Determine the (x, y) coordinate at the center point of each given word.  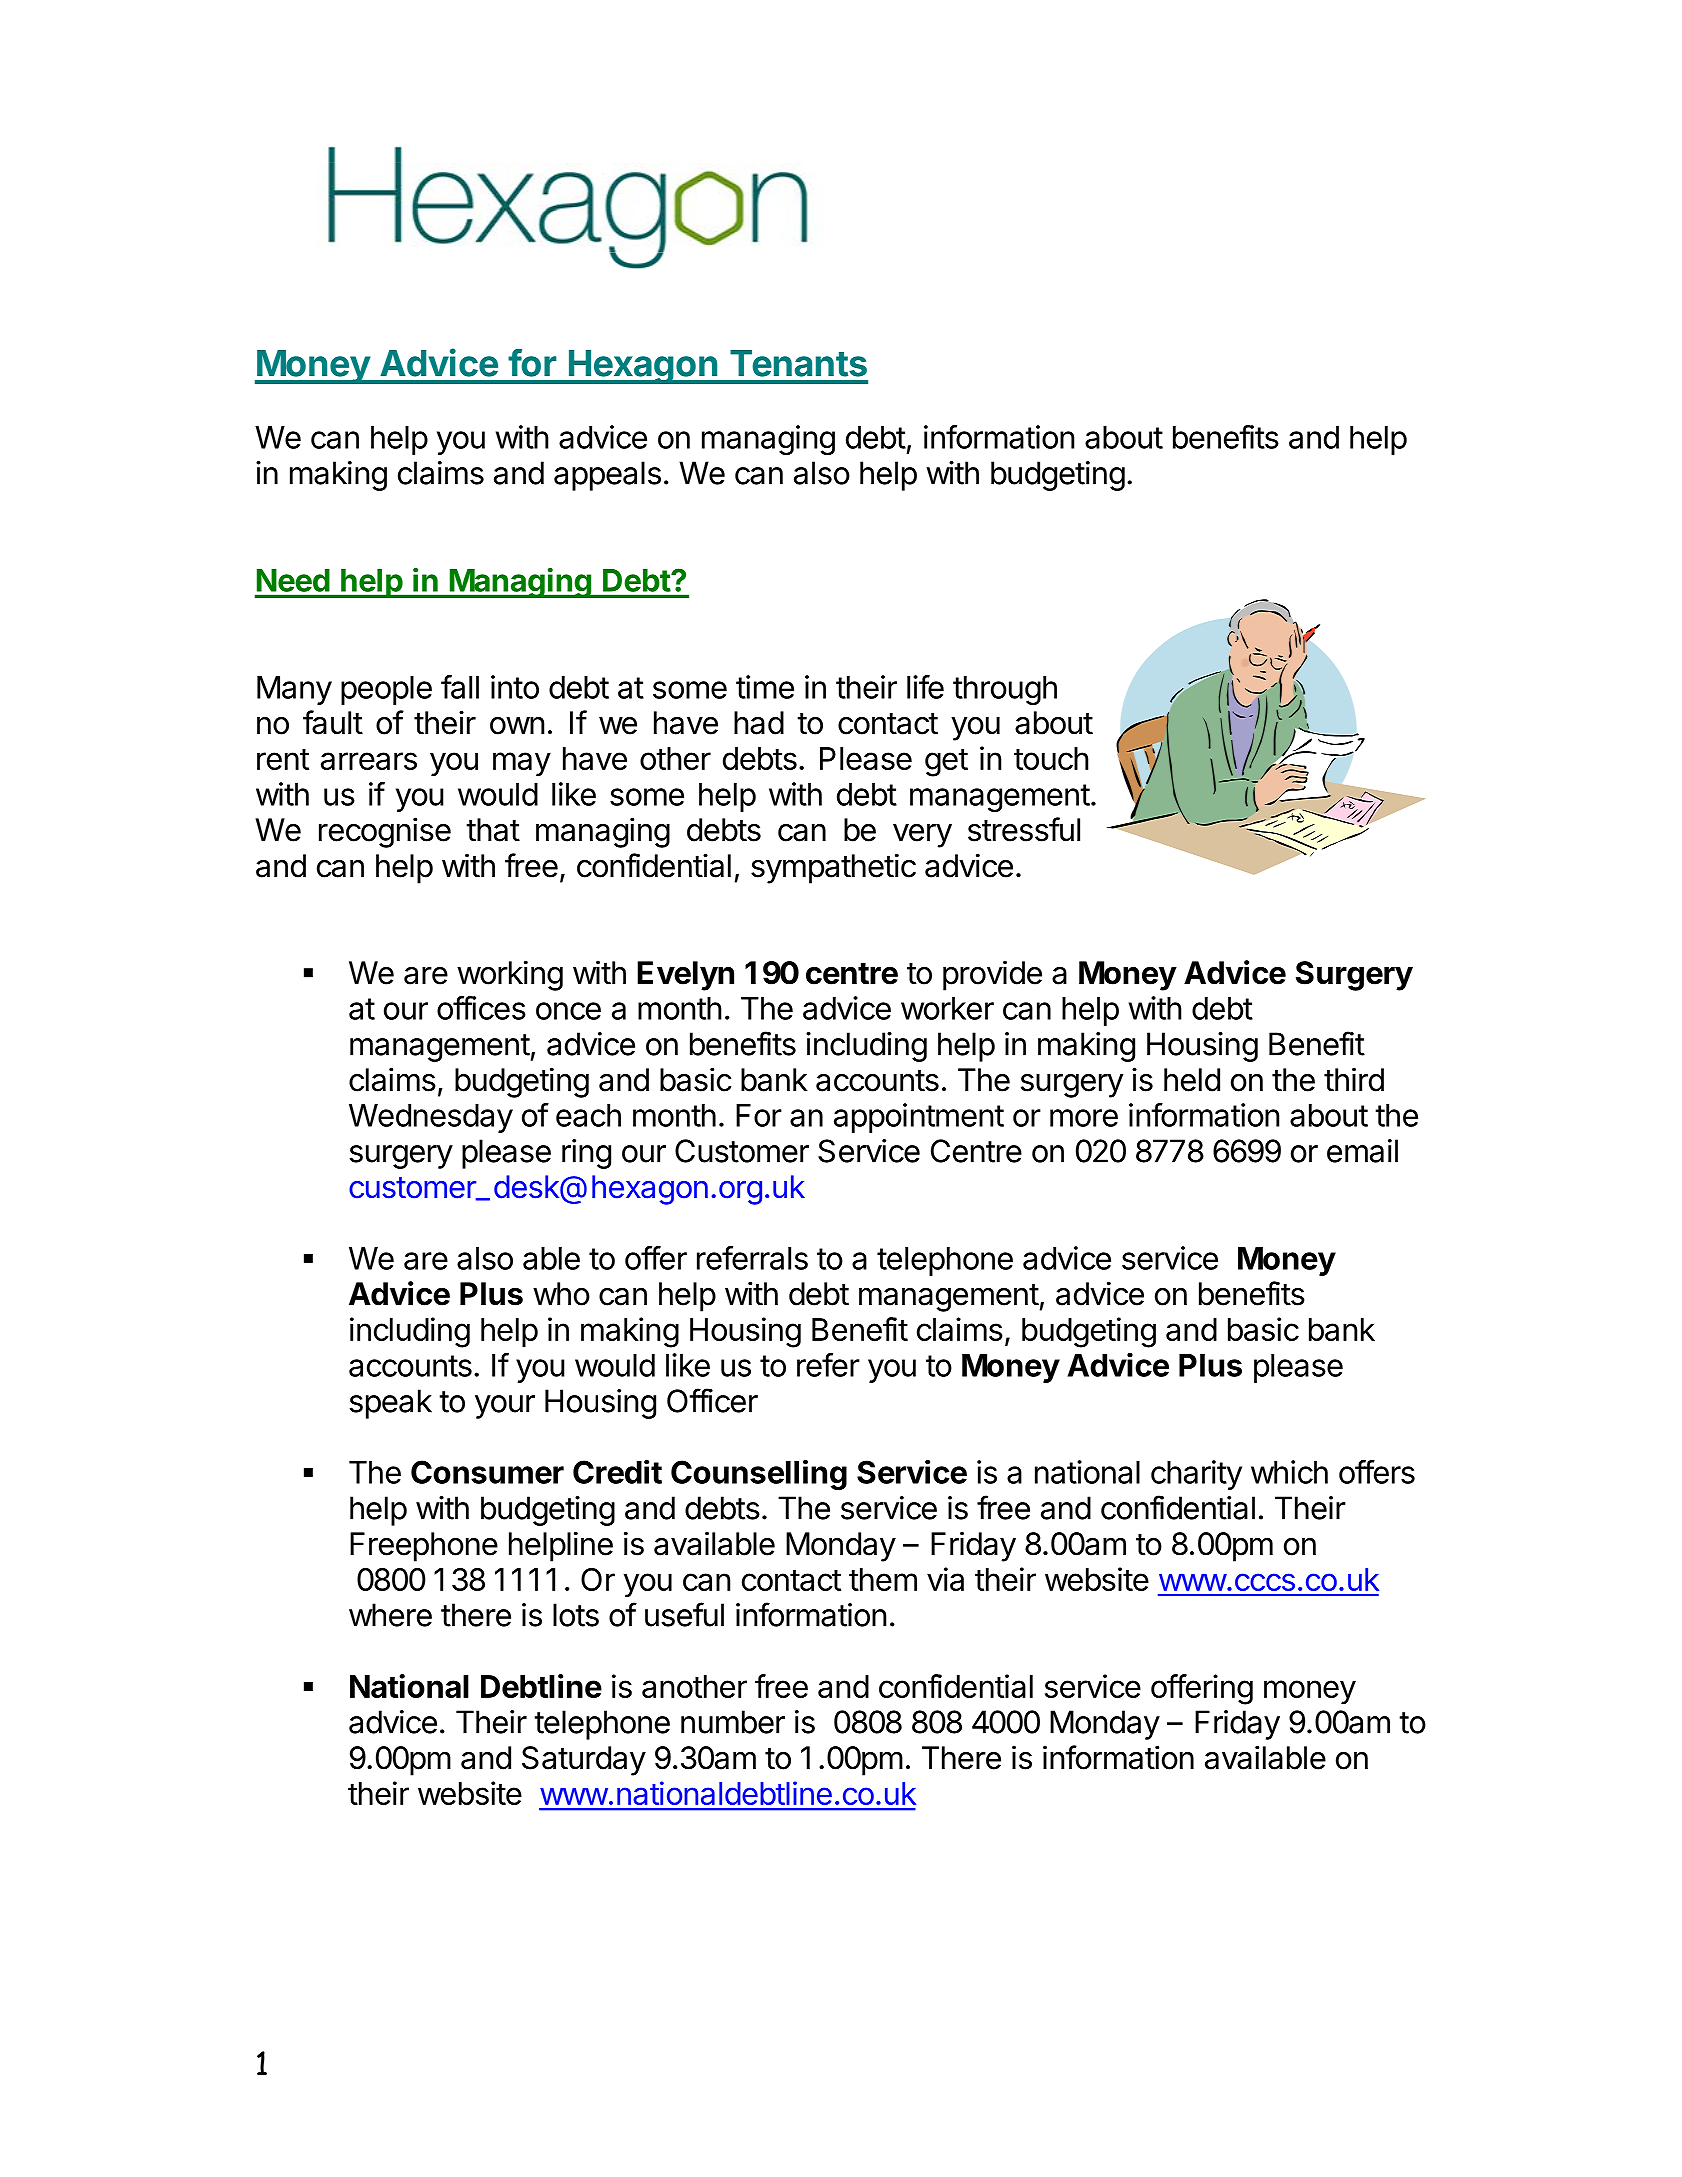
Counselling (759, 1474)
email (1362, 1151)
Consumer (487, 1472)
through (1005, 690)
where (390, 1615)
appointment (919, 1118)
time (765, 687)
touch (1051, 758)
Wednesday (431, 1118)
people (386, 690)
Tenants (798, 363)
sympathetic (833, 868)
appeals (607, 476)
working (510, 975)
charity (1196, 1475)
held (1192, 1080)
